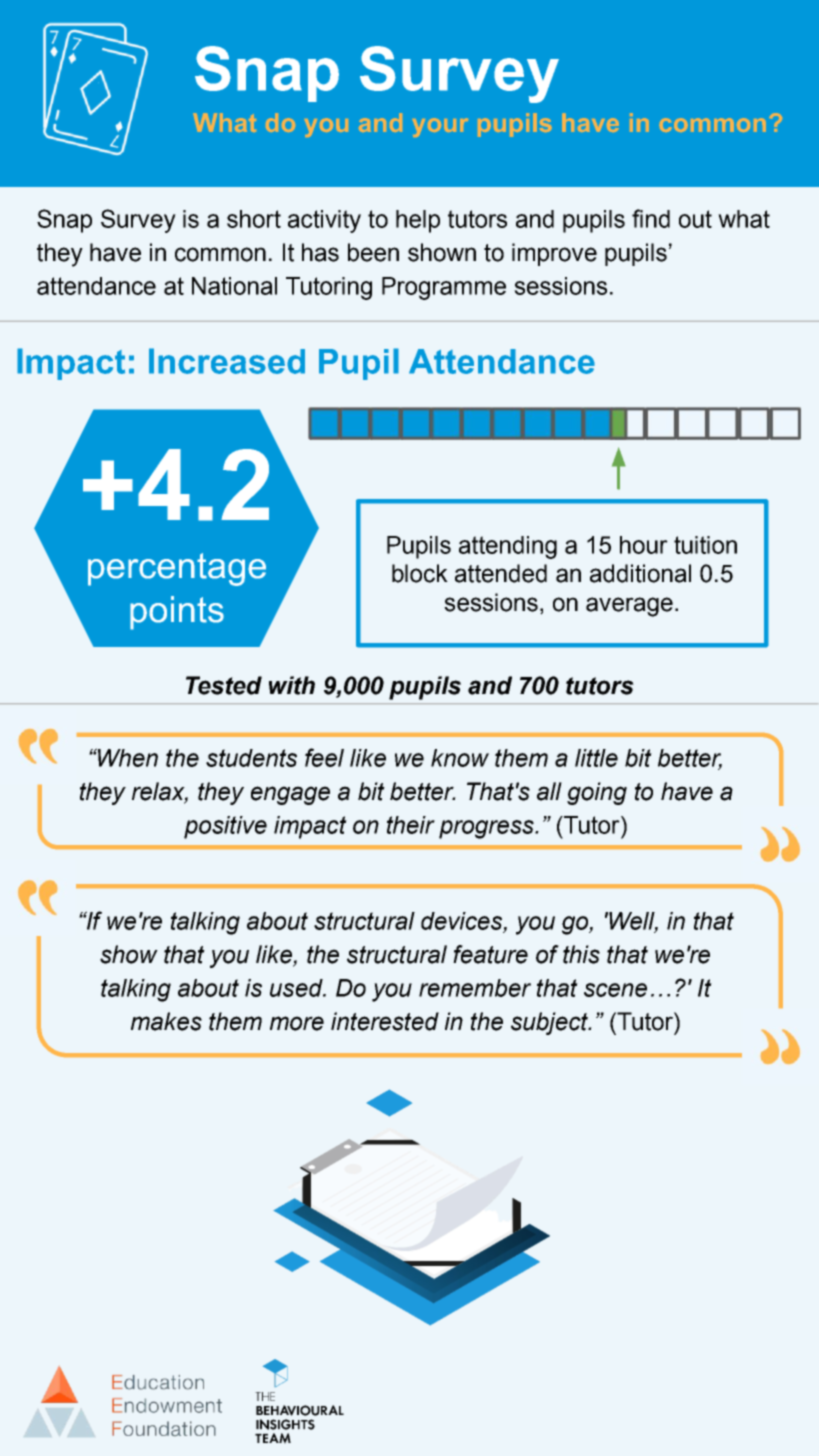 This screenshot has height=1456, width=819. What do you see at coordinates (596, 758) in the screenshot?
I see `little` at bounding box center [596, 758].
